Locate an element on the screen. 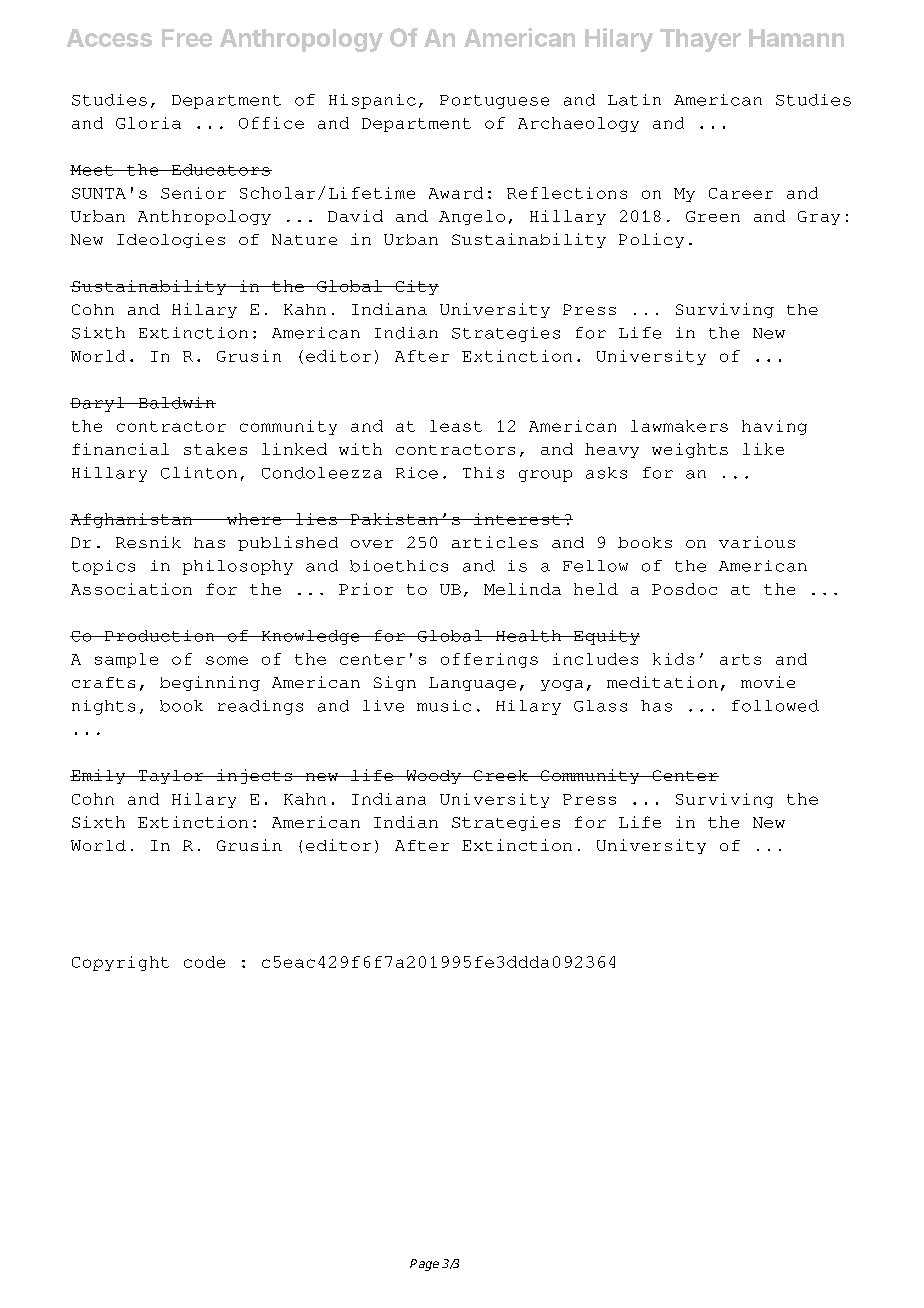 The image size is (924, 1308). Creek is located at coordinates (500, 775).
